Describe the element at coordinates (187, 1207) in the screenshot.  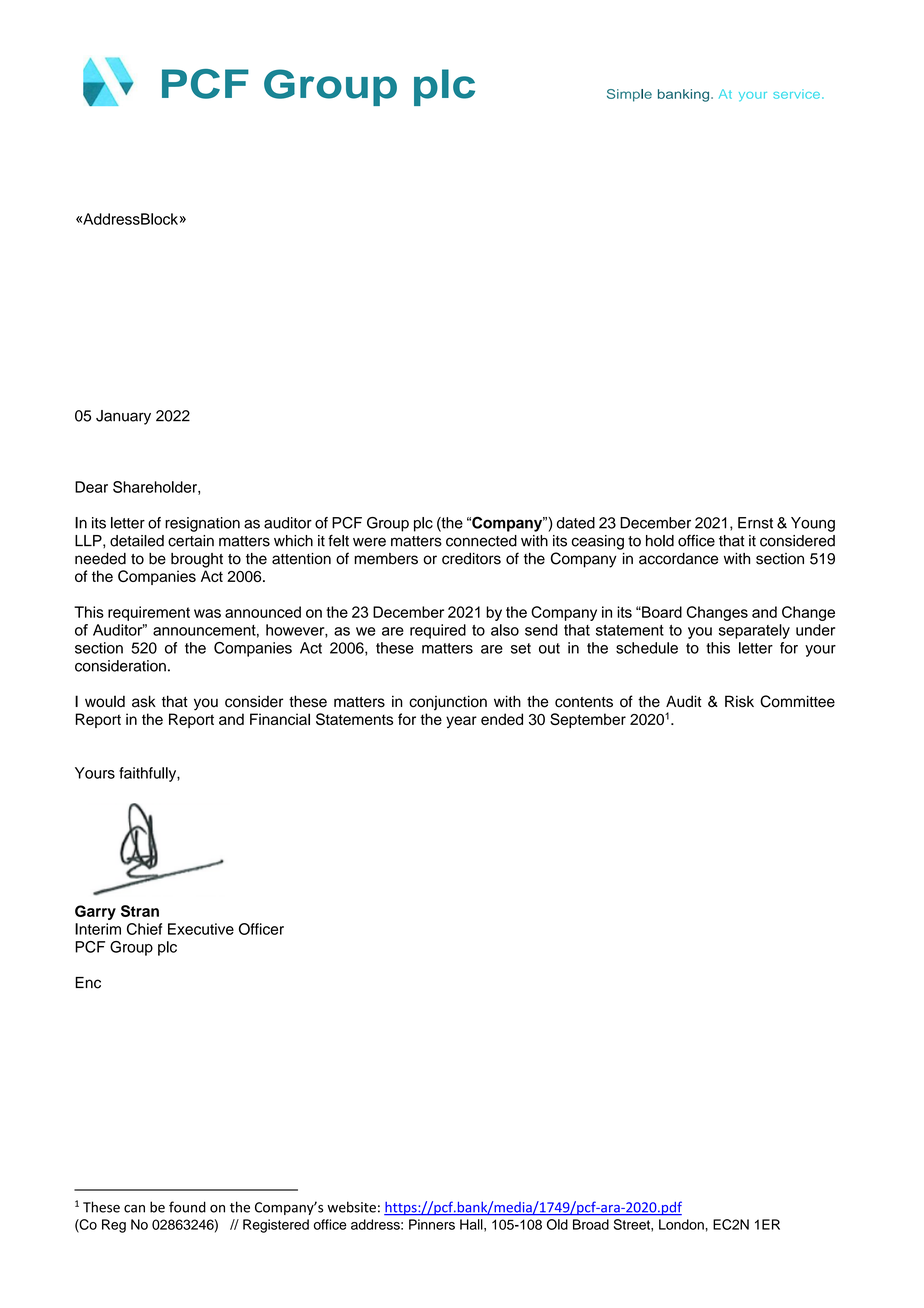
I see `found` at that location.
